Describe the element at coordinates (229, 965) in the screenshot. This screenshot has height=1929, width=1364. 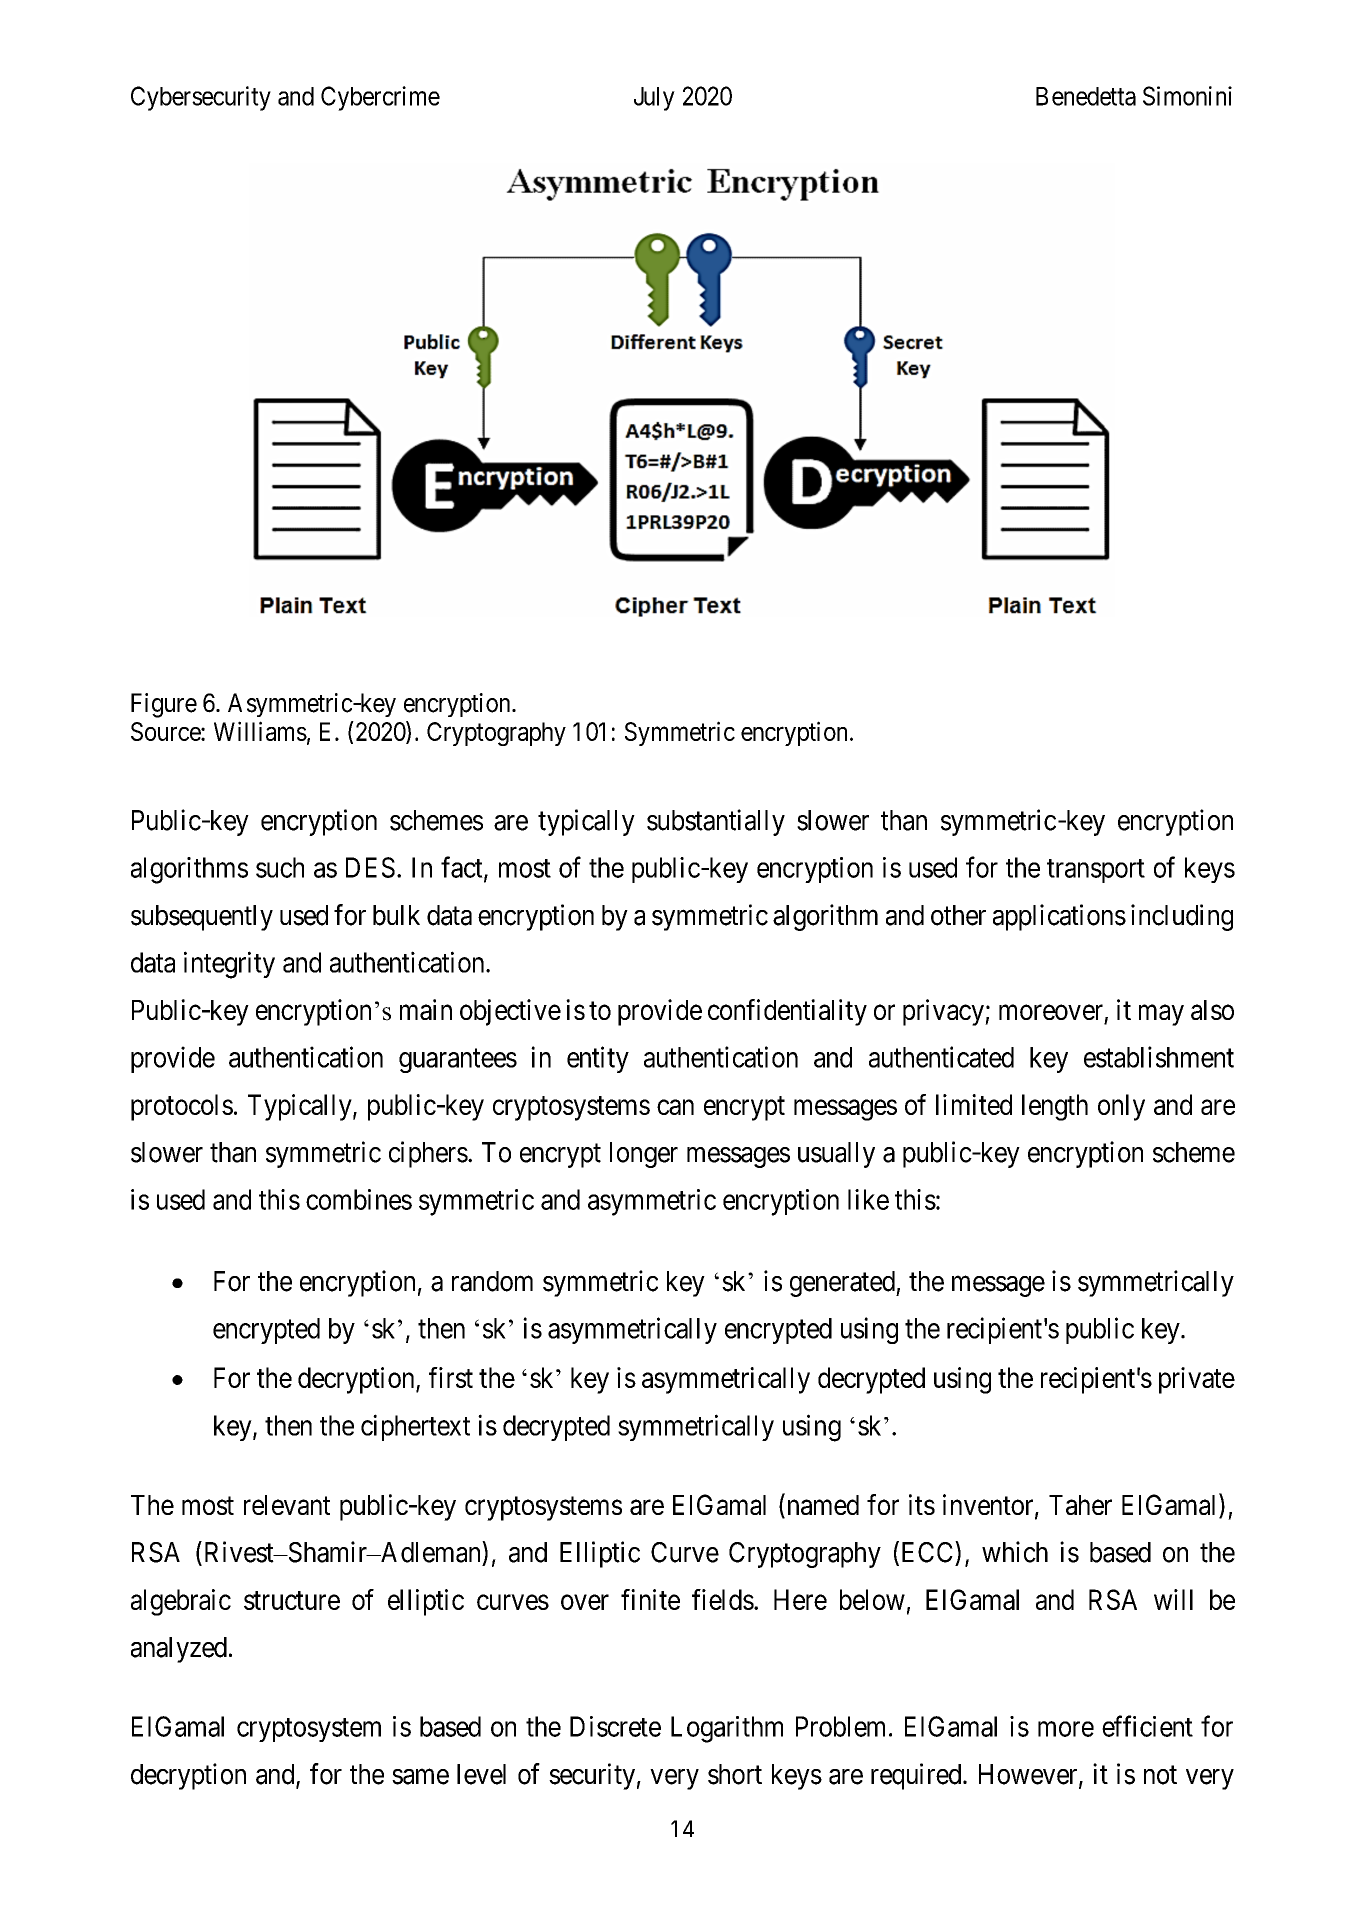
I see `integrity` at that location.
